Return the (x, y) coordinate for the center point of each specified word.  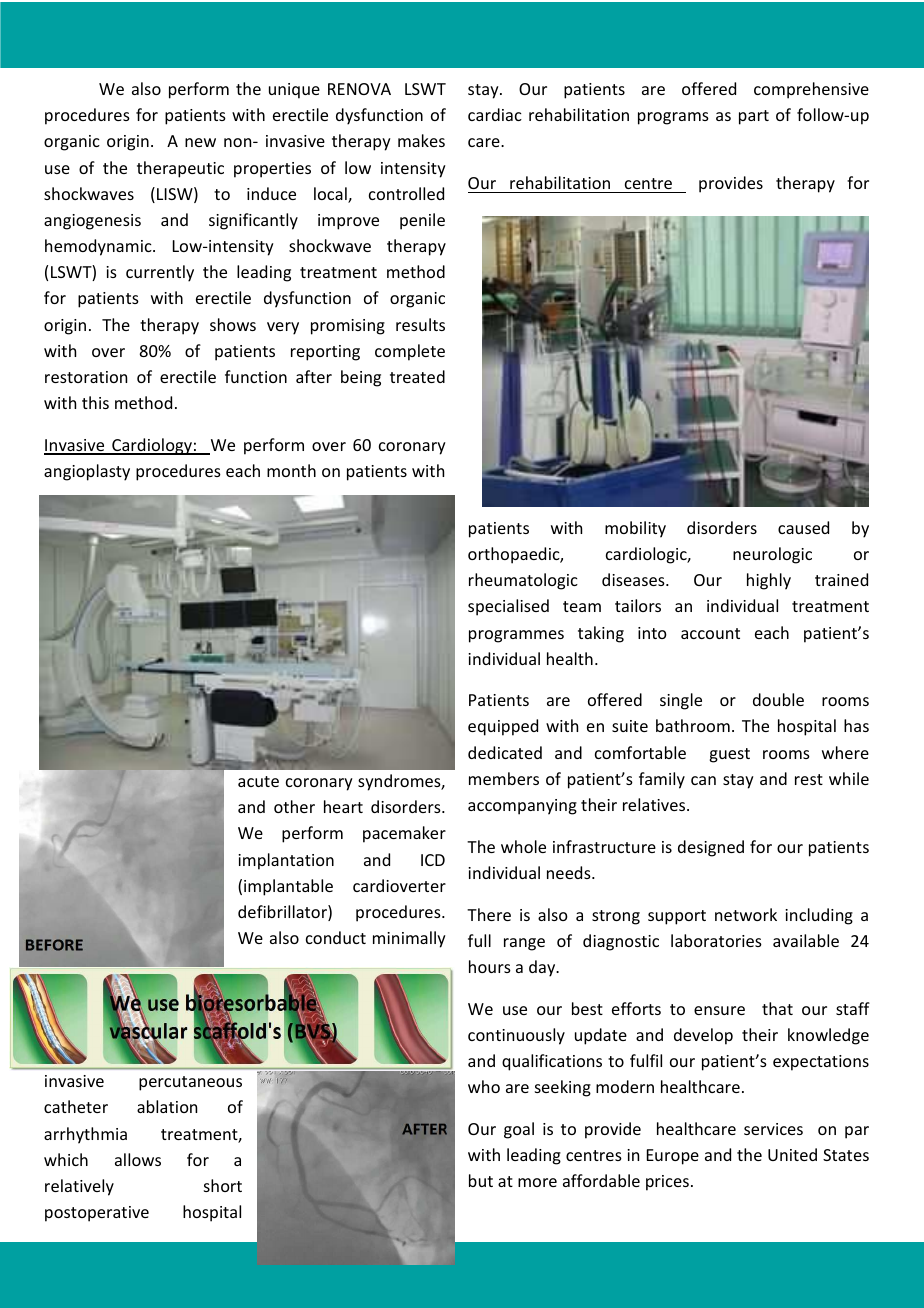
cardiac (495, 114)
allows (138, 1159)
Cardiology (152, 446)
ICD (433, 860)
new (200, 142)
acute (258, 781)
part (754, 117)
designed (711, 848)
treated (417, 376)
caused (803, 527)
